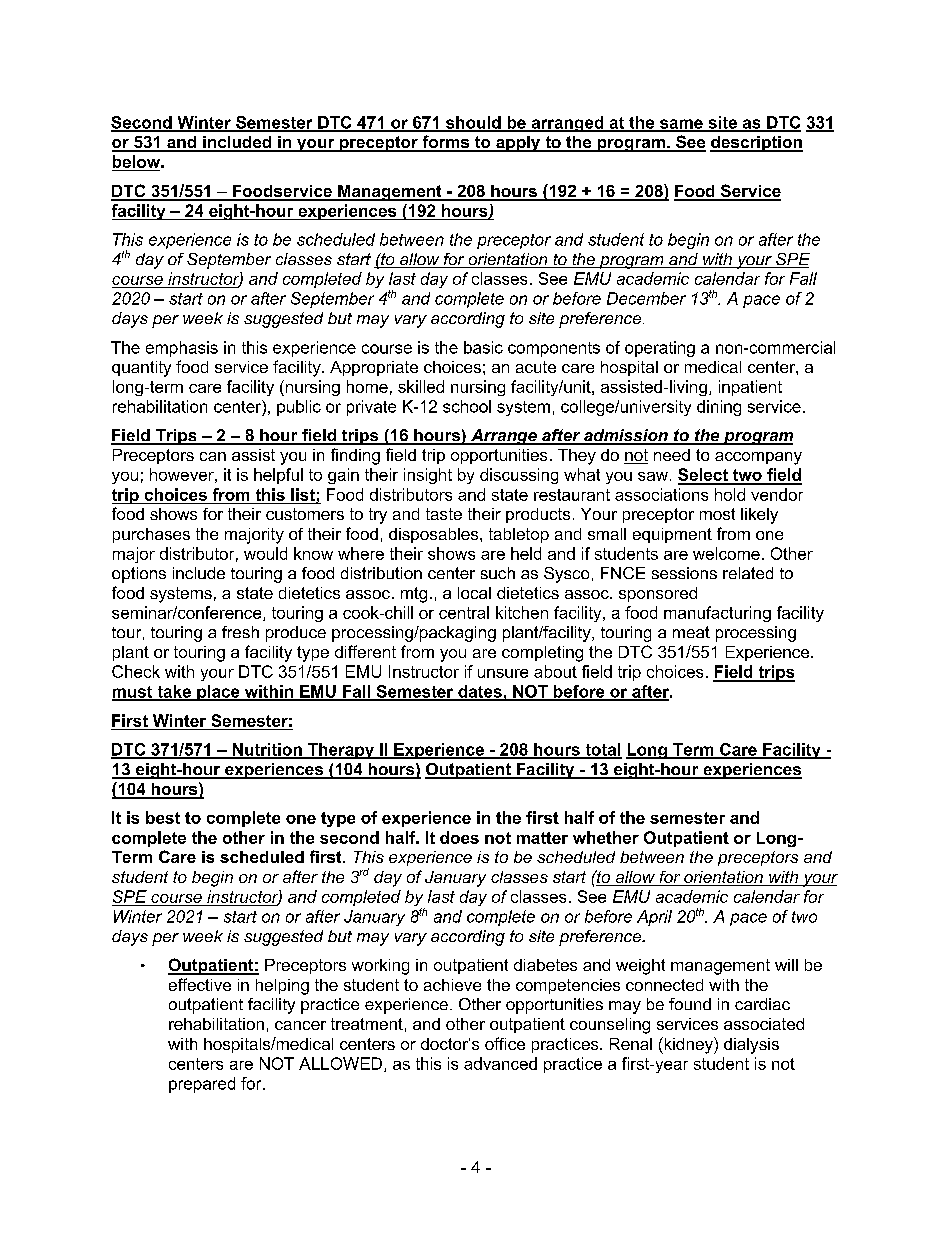 Image resolution: width=952 pixels, height=1233 pixels. What do you see at coordinates (681, 125) in the page?
I see `same` at bounding box center [681, 125].
